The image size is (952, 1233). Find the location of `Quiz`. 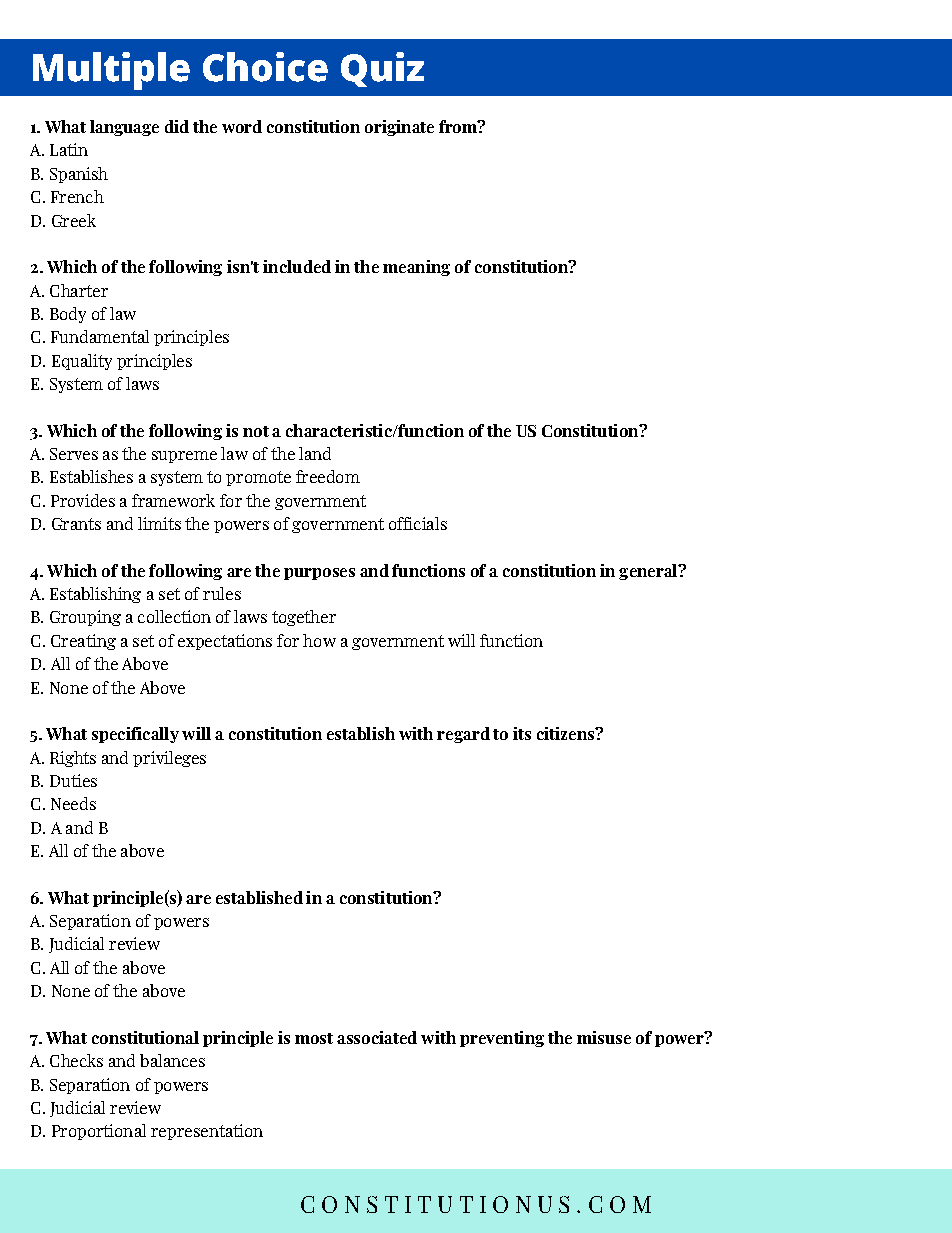

Quiz is located at coordinates (382, 69).
